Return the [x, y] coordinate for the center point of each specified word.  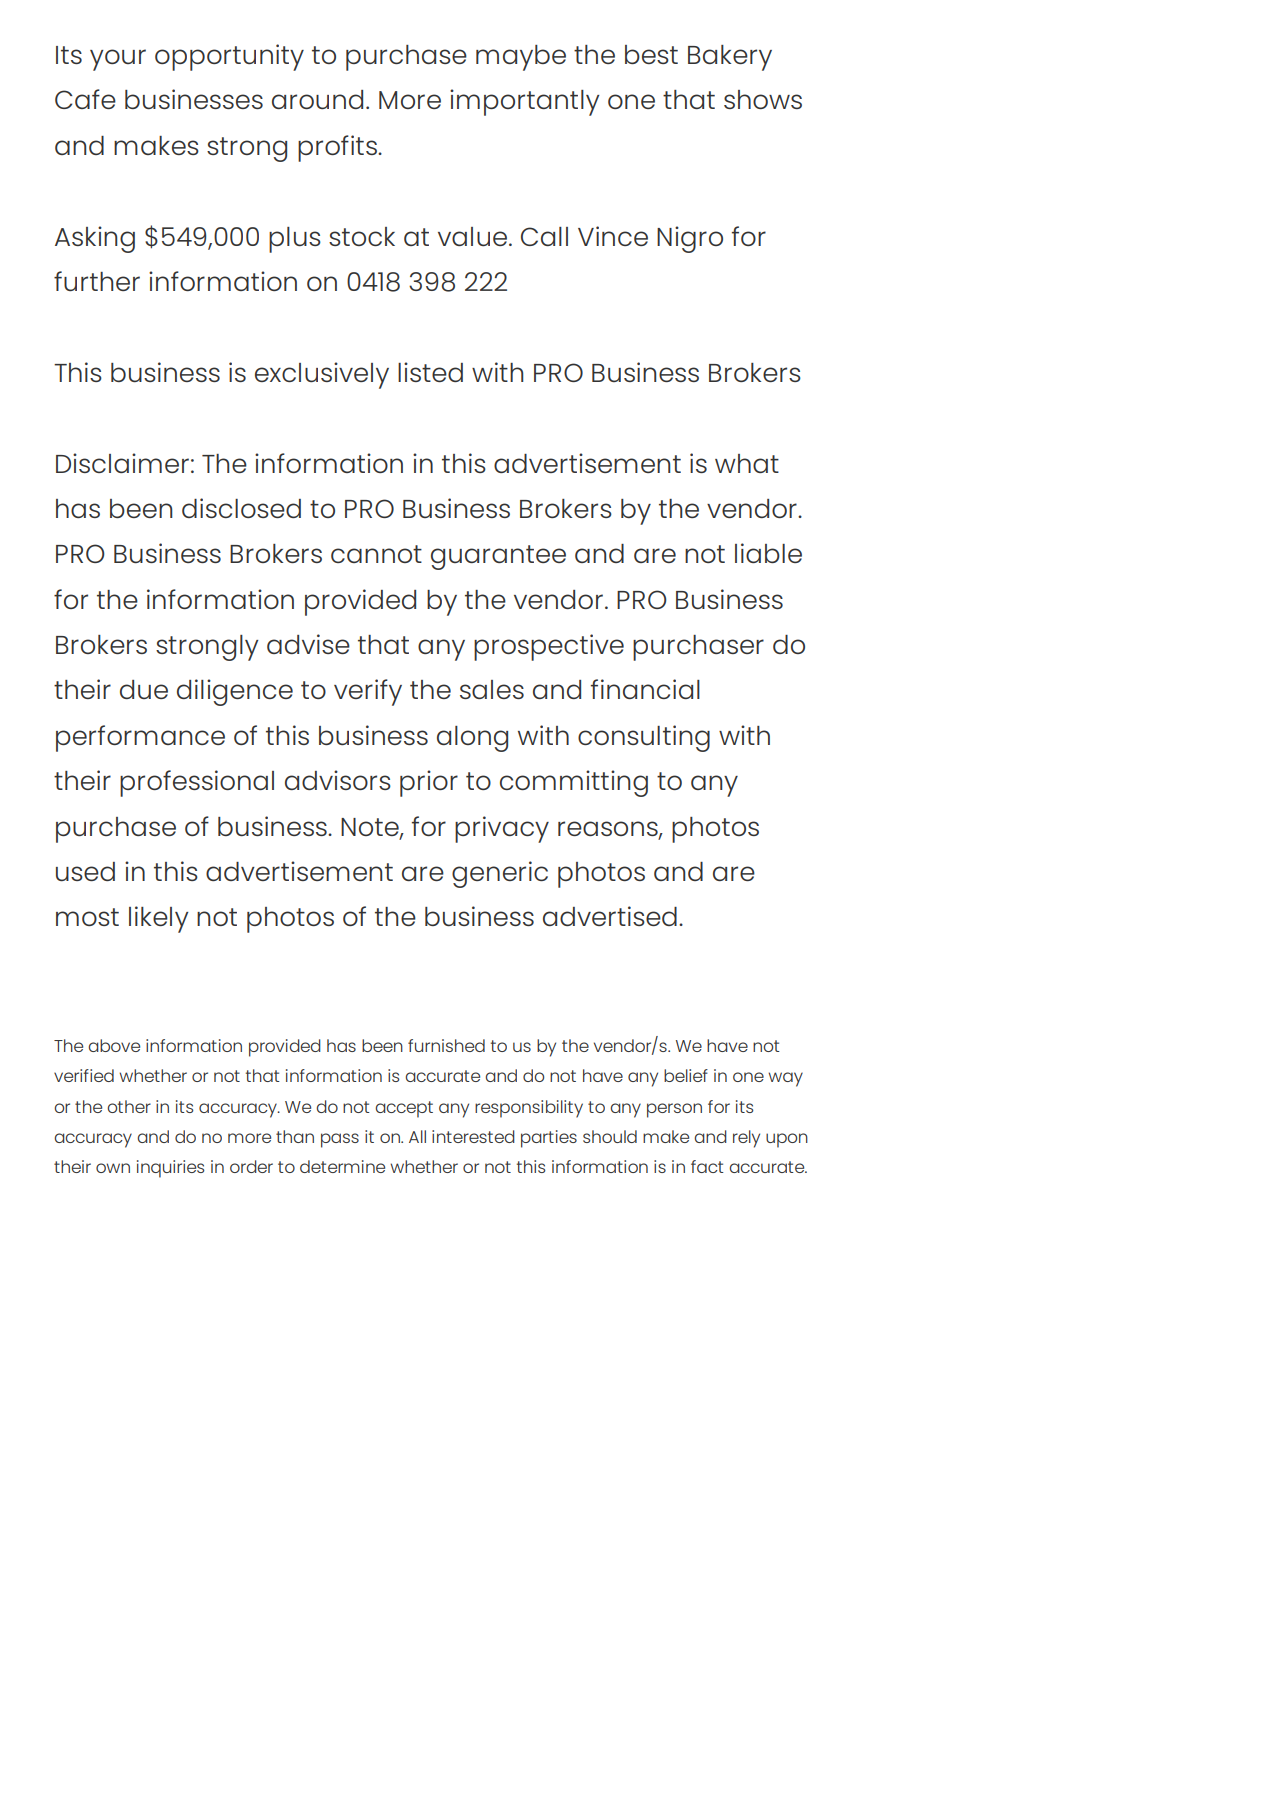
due [144, 689]
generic [500, 874]
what [747, 463]
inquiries [171, 1169]
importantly [525, 102]
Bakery [730, 58]
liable [768, 553]
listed [430, 372]
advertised [610, 916]
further [97, 281]
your [118, 60]
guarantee [498, 557]
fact [707, 1166]
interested [473, 1136]
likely [159, 919]
